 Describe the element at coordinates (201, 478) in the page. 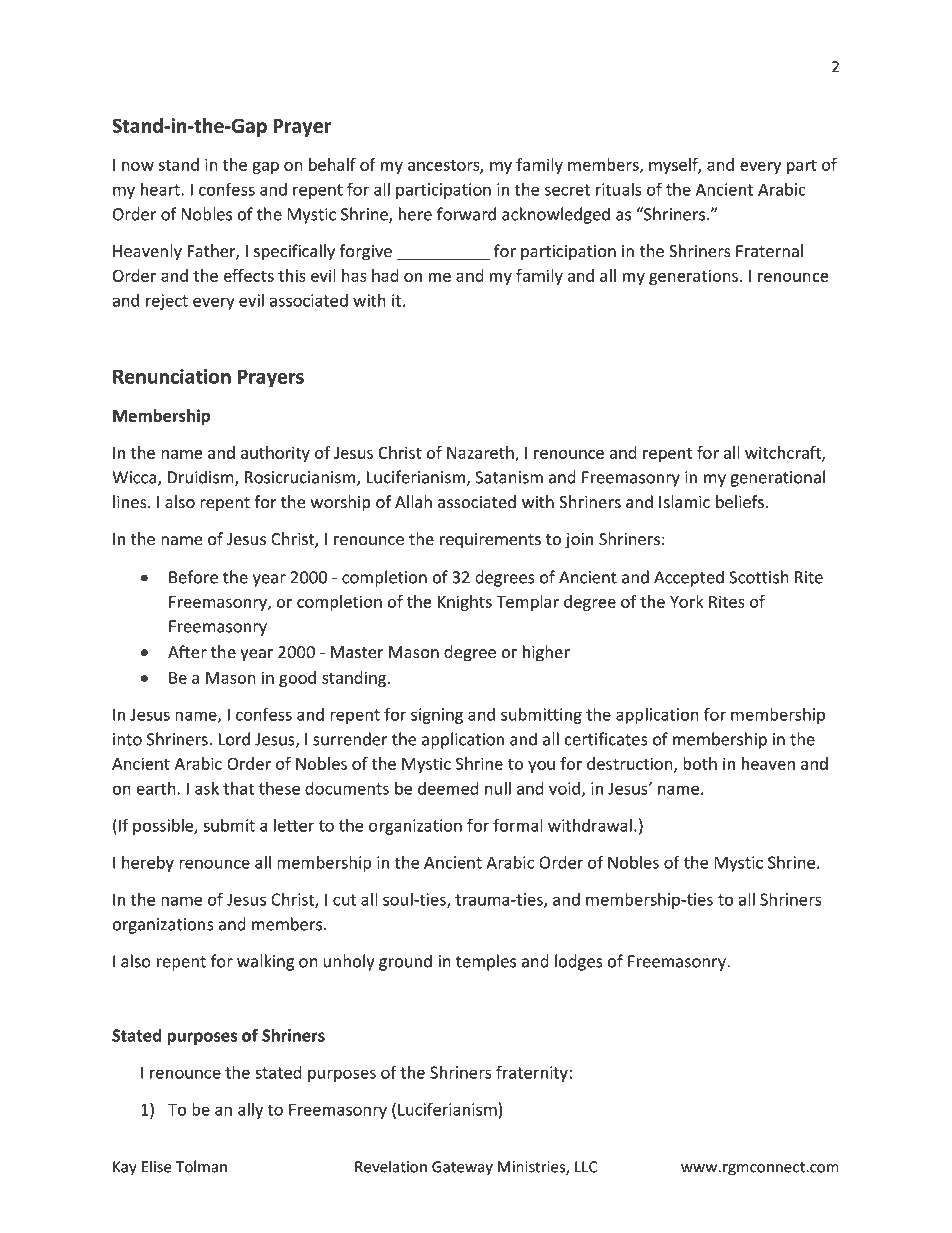

I see `Druidism` at that location.
